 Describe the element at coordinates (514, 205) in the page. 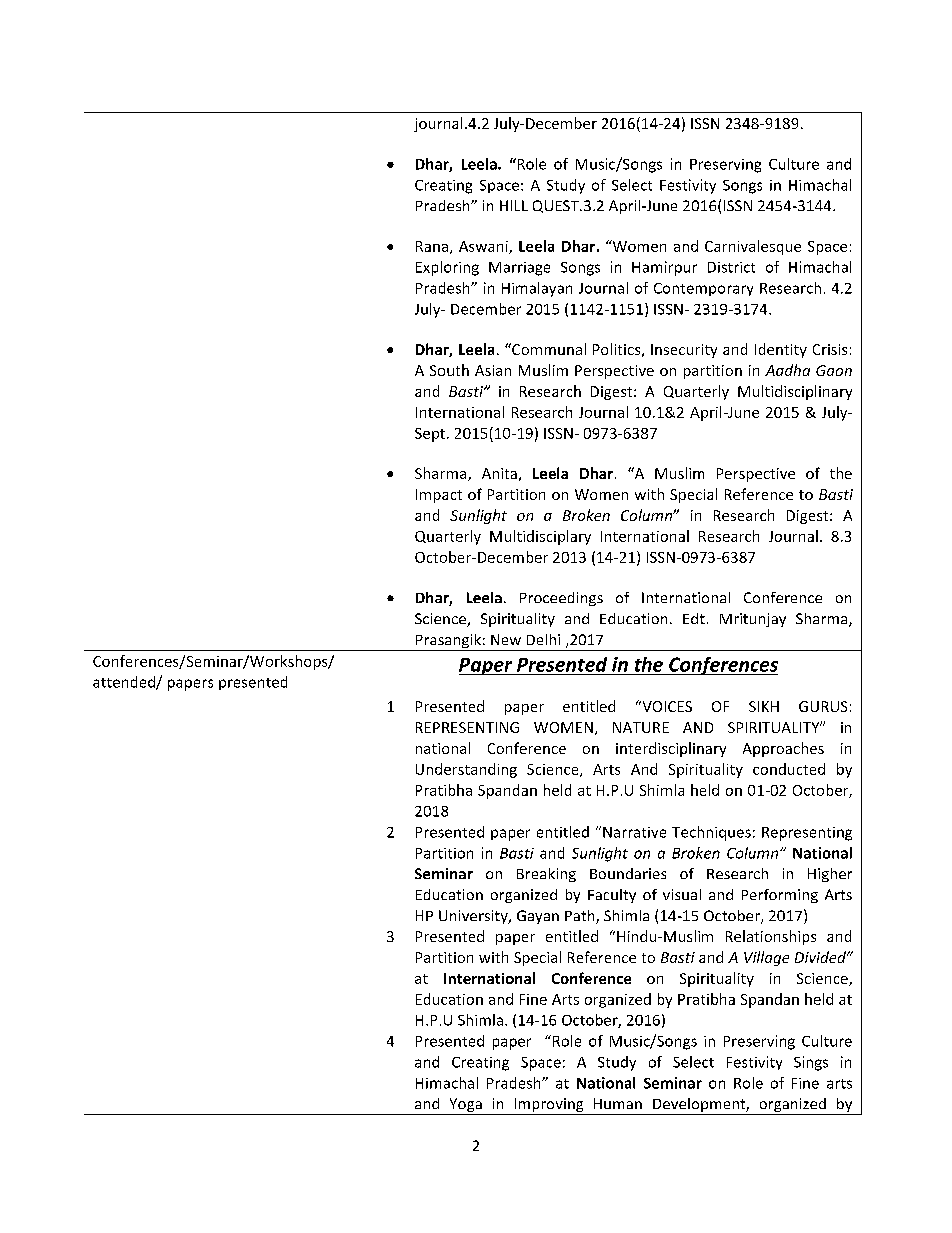

I see `HILL` at that location.
